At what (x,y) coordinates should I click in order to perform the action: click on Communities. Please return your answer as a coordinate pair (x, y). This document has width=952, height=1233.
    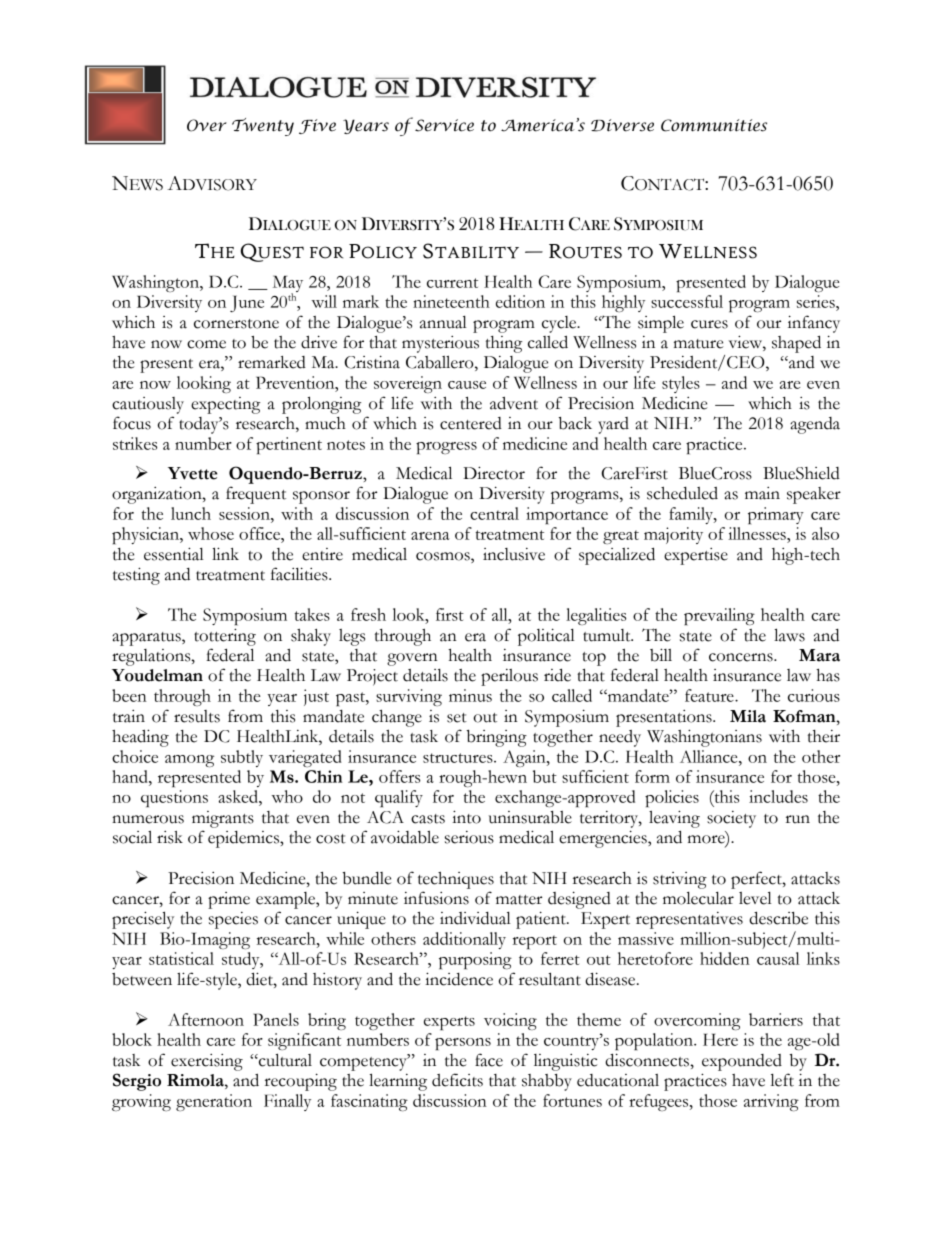
    Looking at the image, I should click on (714, 125).
